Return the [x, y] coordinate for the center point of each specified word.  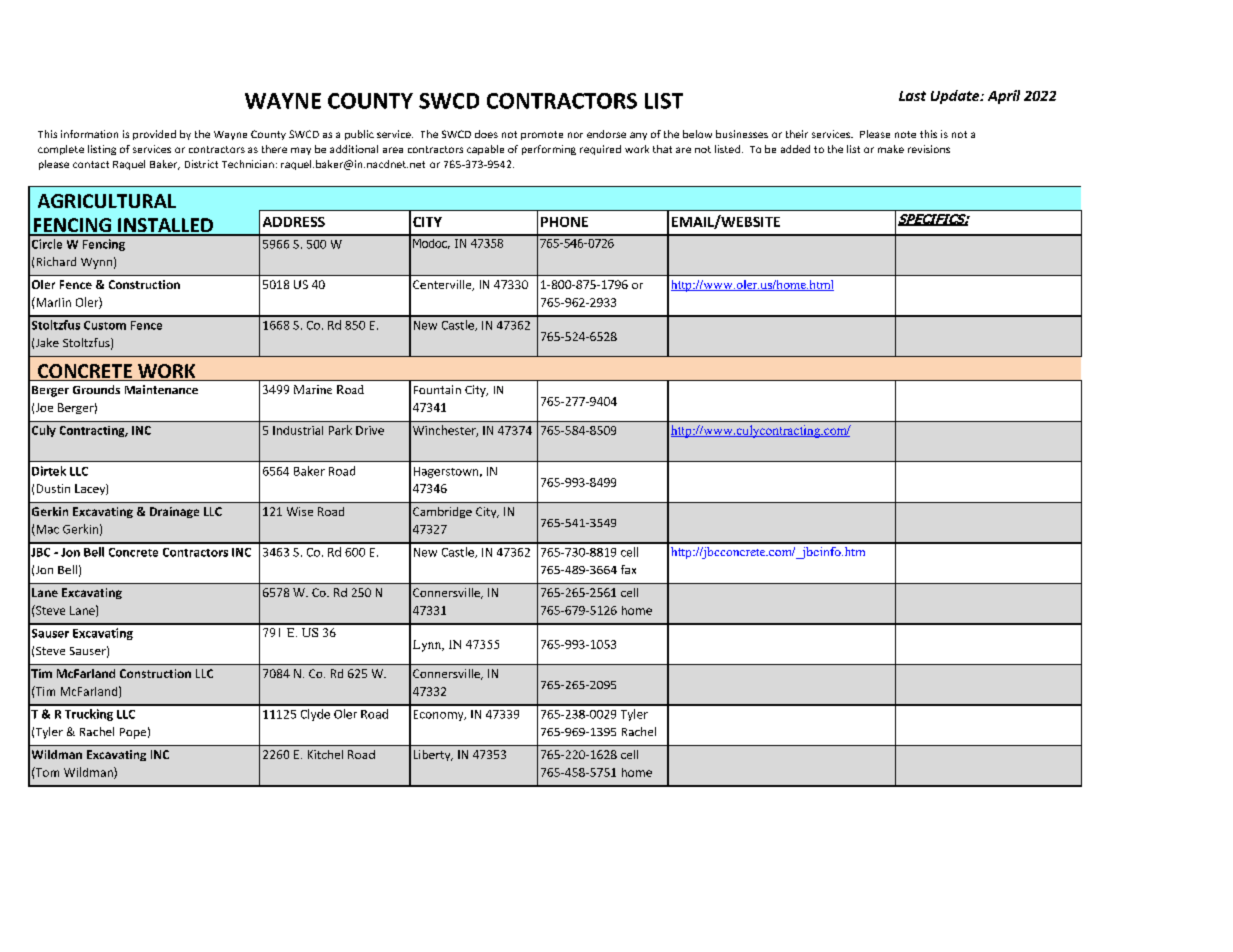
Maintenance [161, 389]
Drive [370, 430]
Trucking [89, 715]
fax [628, 569]
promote [542, 135]
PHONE [564, 222]
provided [154, 135]
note [905, 134]
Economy [440, 715]
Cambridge [442, 512]
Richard [56, 261]
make [891, 149]
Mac [46, 530]
